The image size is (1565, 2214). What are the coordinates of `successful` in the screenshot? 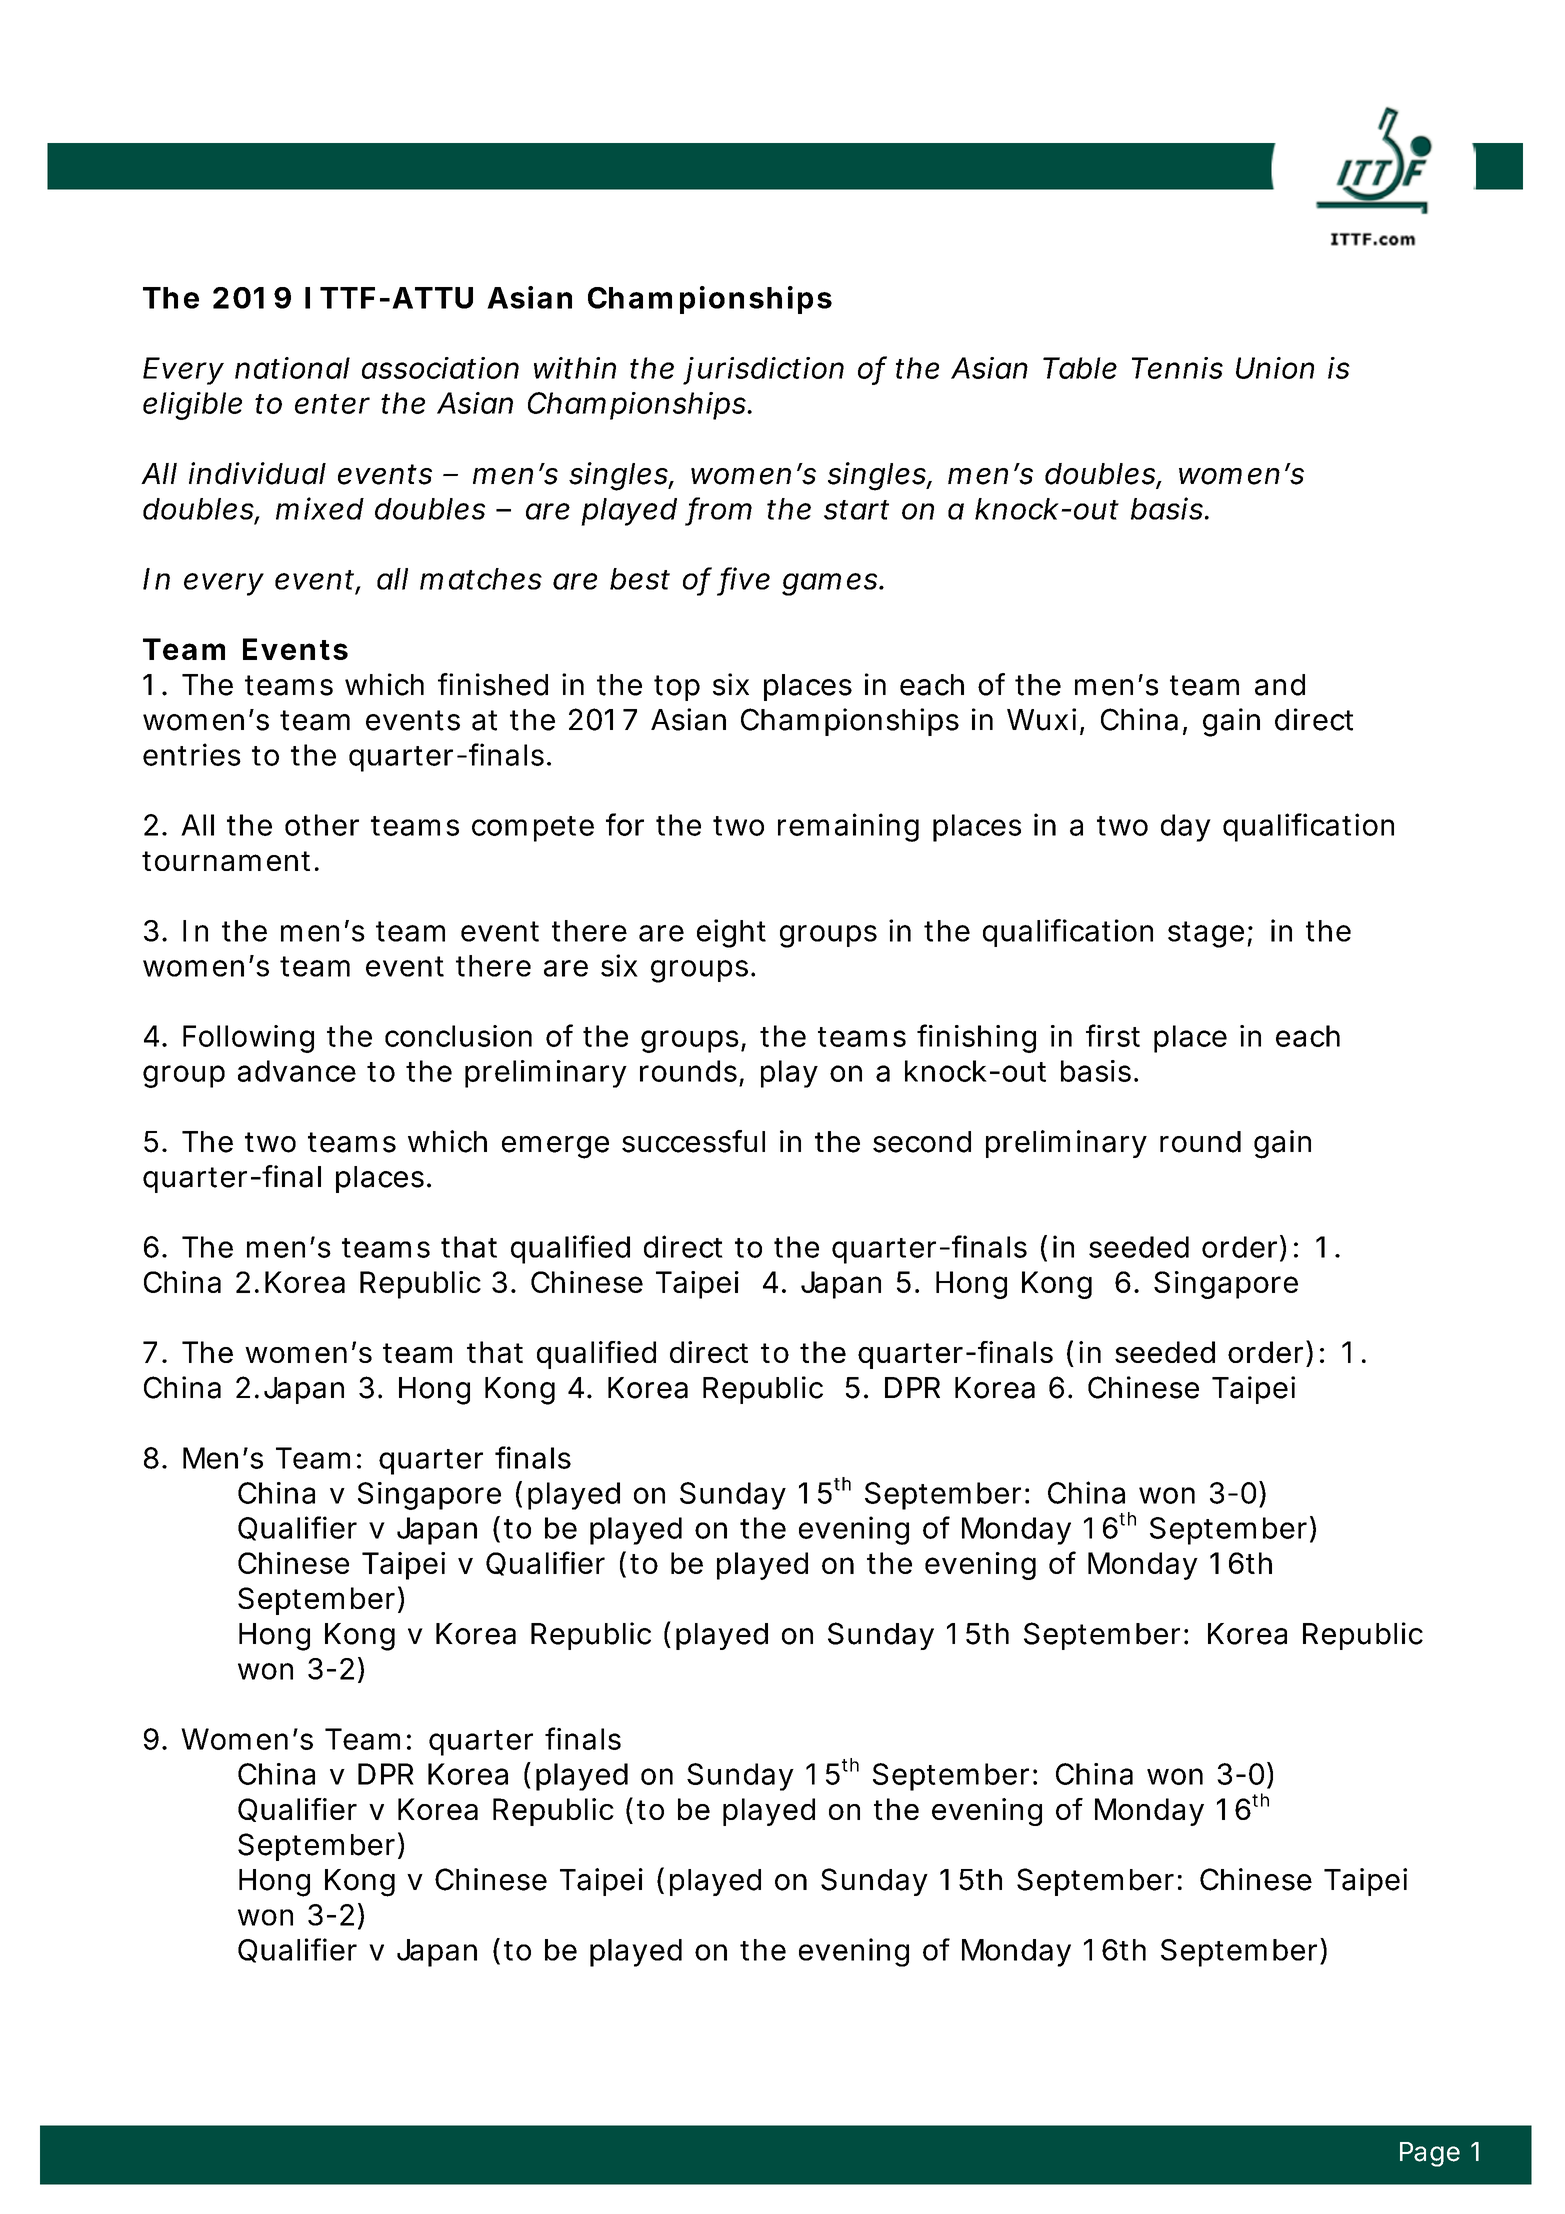 It's located at (693, 1141).
